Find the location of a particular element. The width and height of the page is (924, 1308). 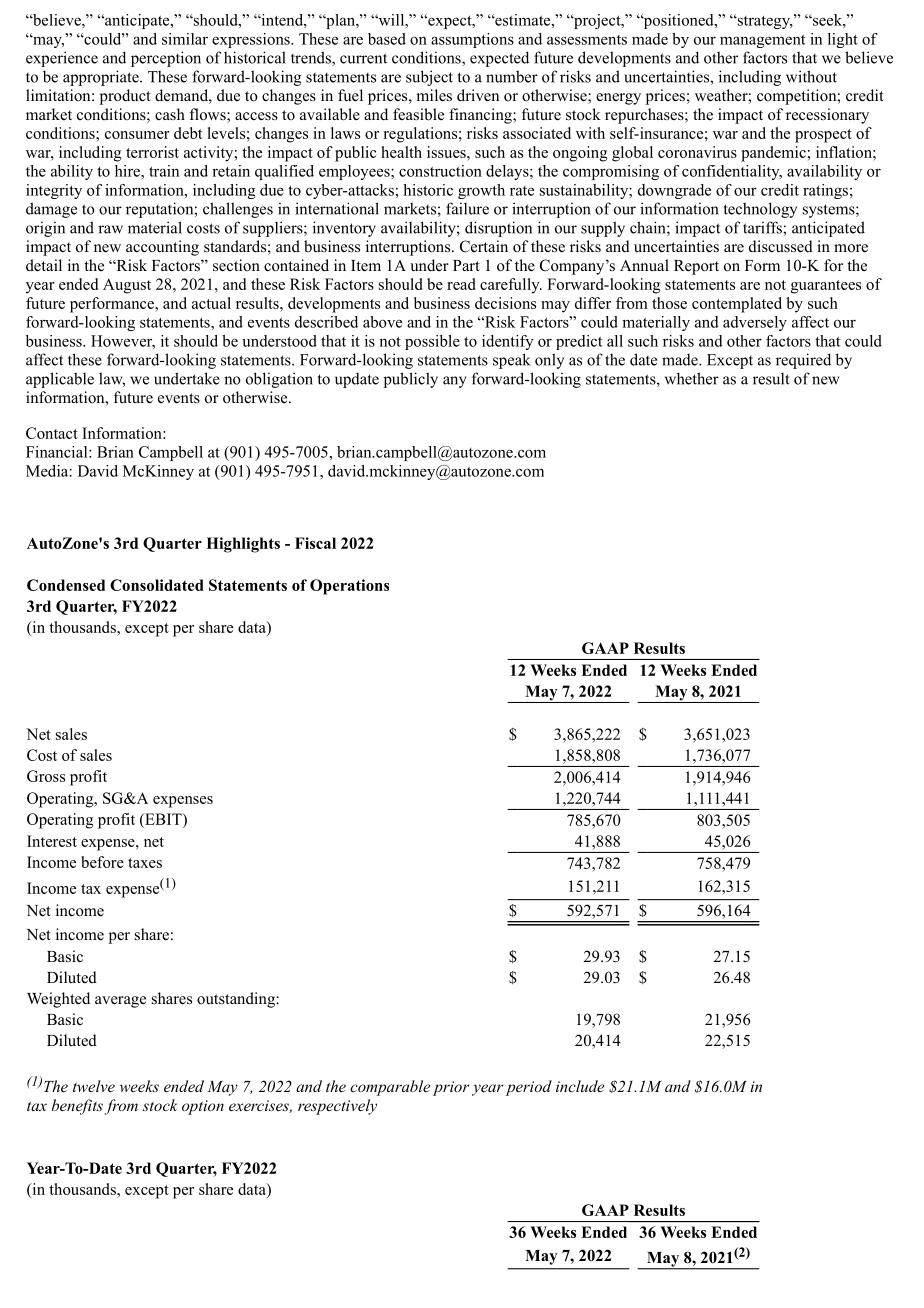

assumptions is located at coordinates (472, 40).
